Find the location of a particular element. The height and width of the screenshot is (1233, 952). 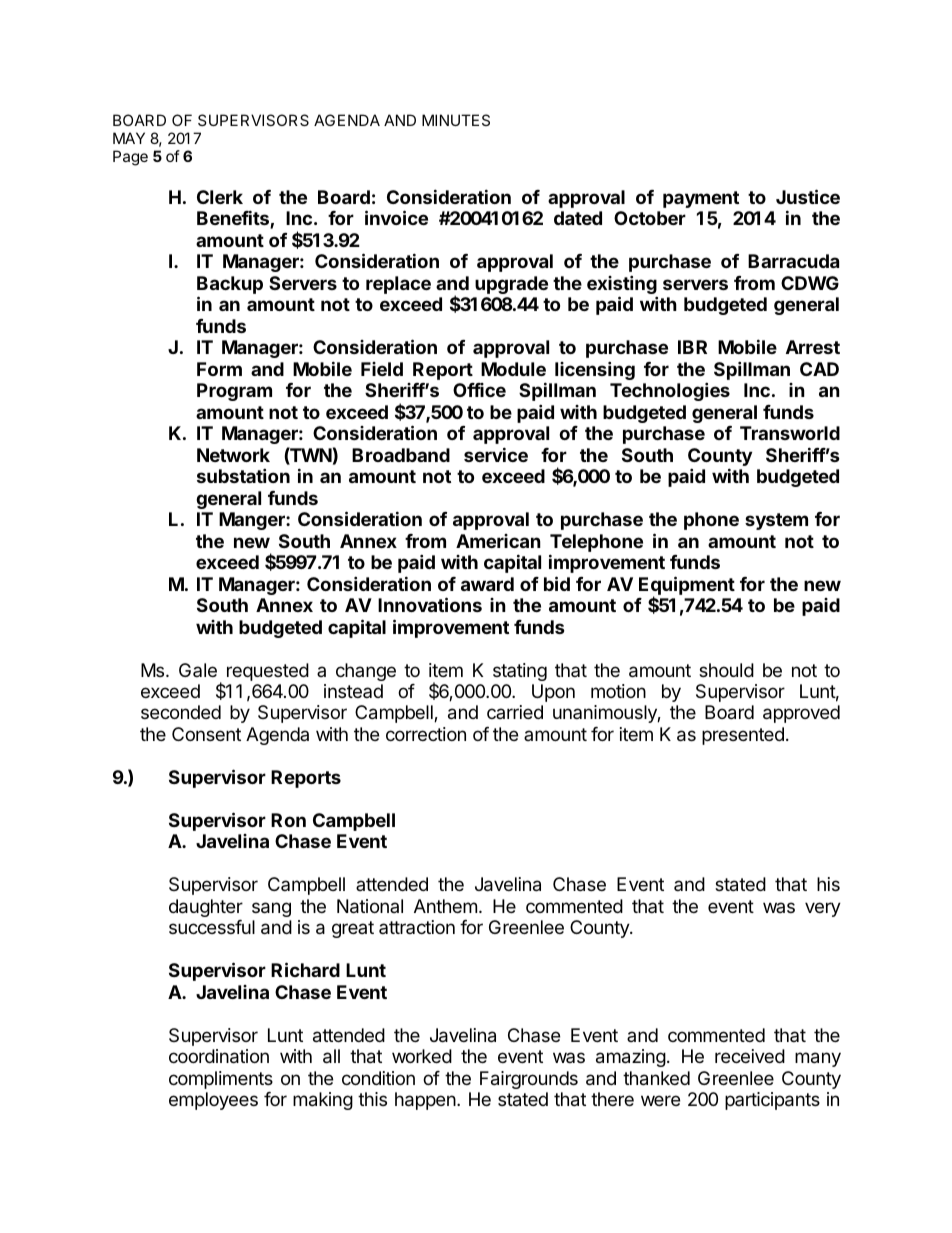

award is located at coordinates (487, 584).
